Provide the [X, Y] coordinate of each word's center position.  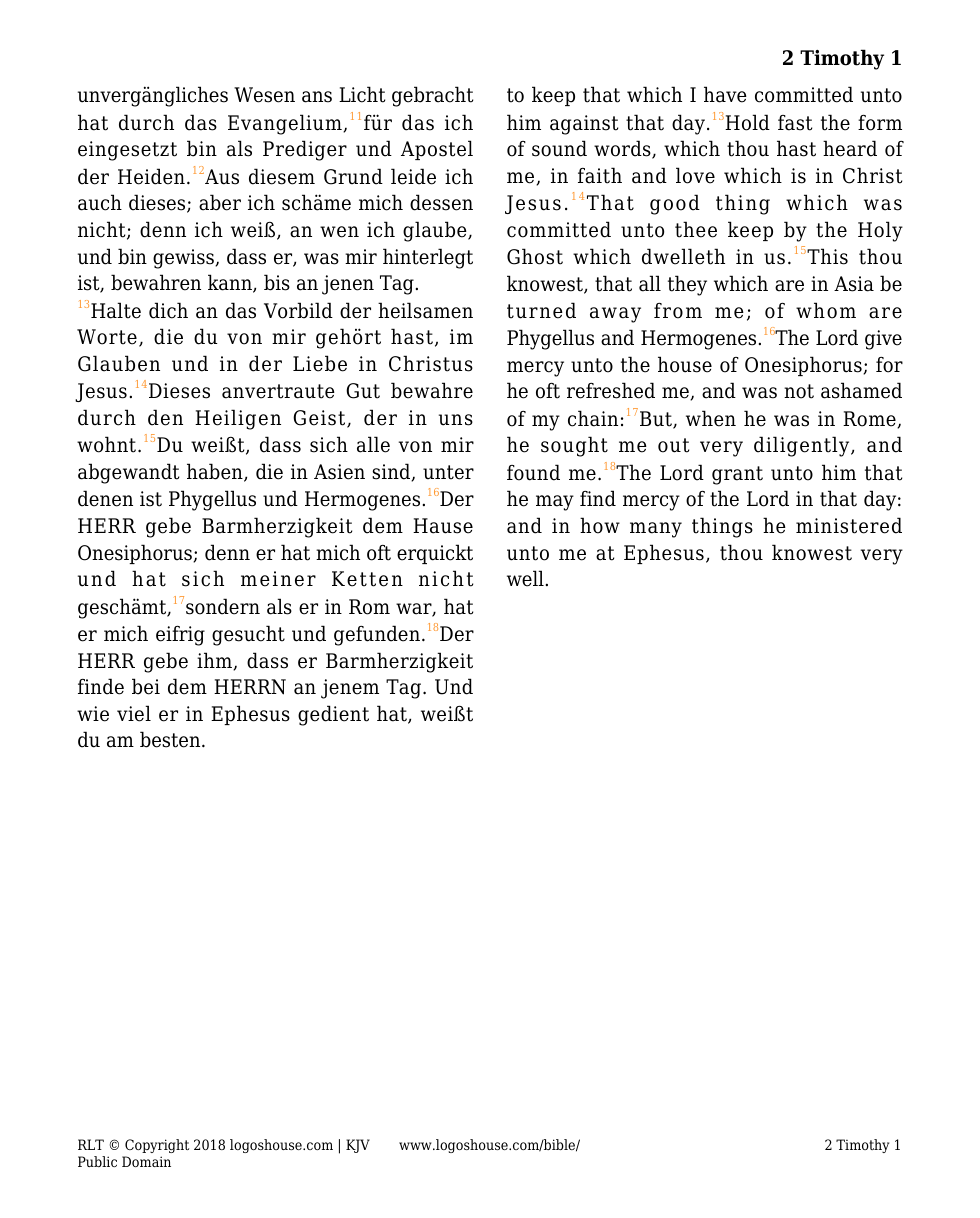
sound [559, 148]
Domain [146, 1161]
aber [220, 202]
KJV [358, 1146]
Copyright [156, 1148]
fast [795, 123]
